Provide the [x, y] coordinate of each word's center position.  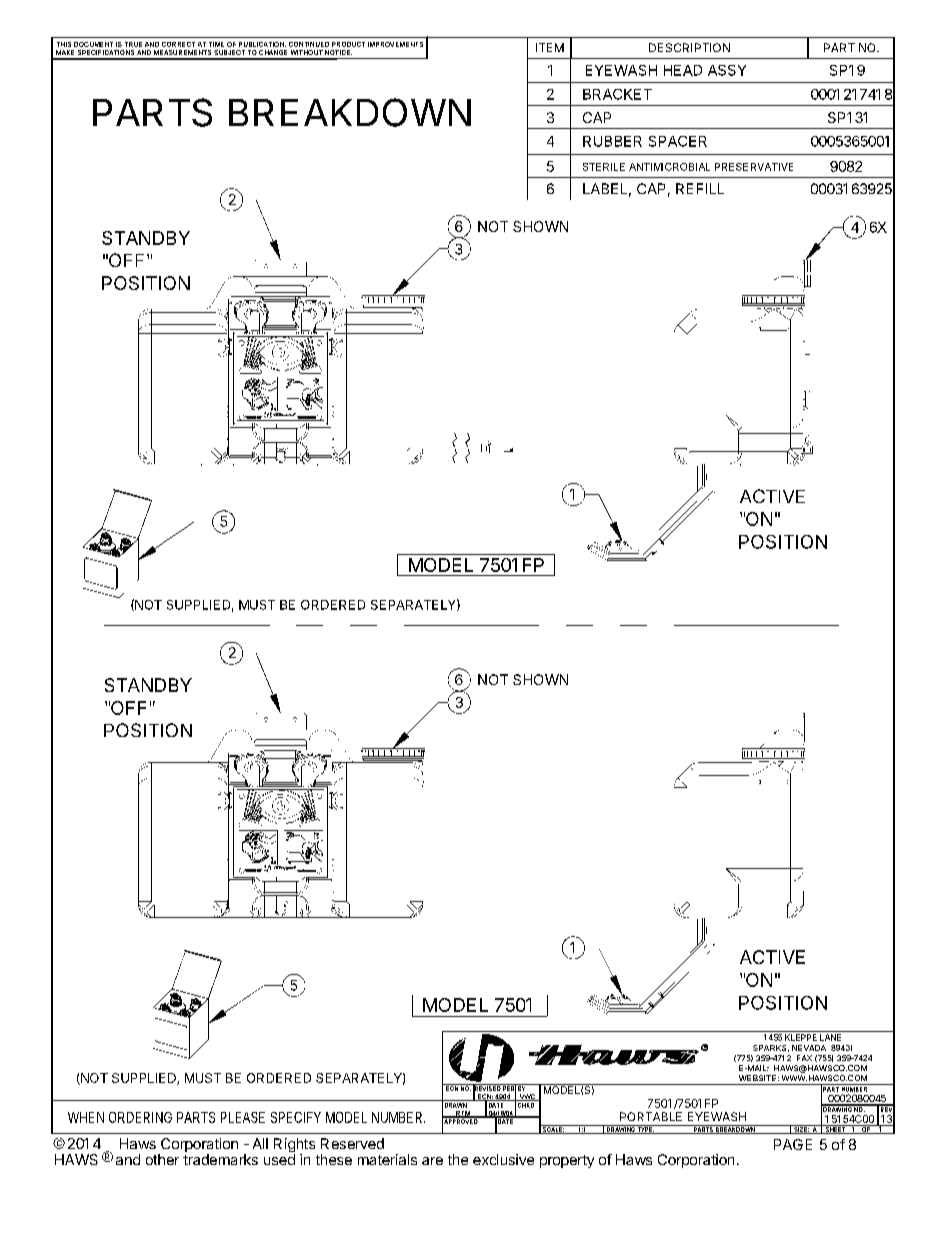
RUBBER [612, 141]
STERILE [604, 167]
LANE [830, 1037]
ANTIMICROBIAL [669, 167]
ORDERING [140, 1117]
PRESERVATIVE [754, 167]
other [162, 1159]
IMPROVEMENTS [395, 44]
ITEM [550, 47]
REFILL [700, 188]
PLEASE [243, 1117]
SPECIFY [296, 1117]
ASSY [727, 70]
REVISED [487, 1089]
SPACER [678, 141]
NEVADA [809, 1048]
